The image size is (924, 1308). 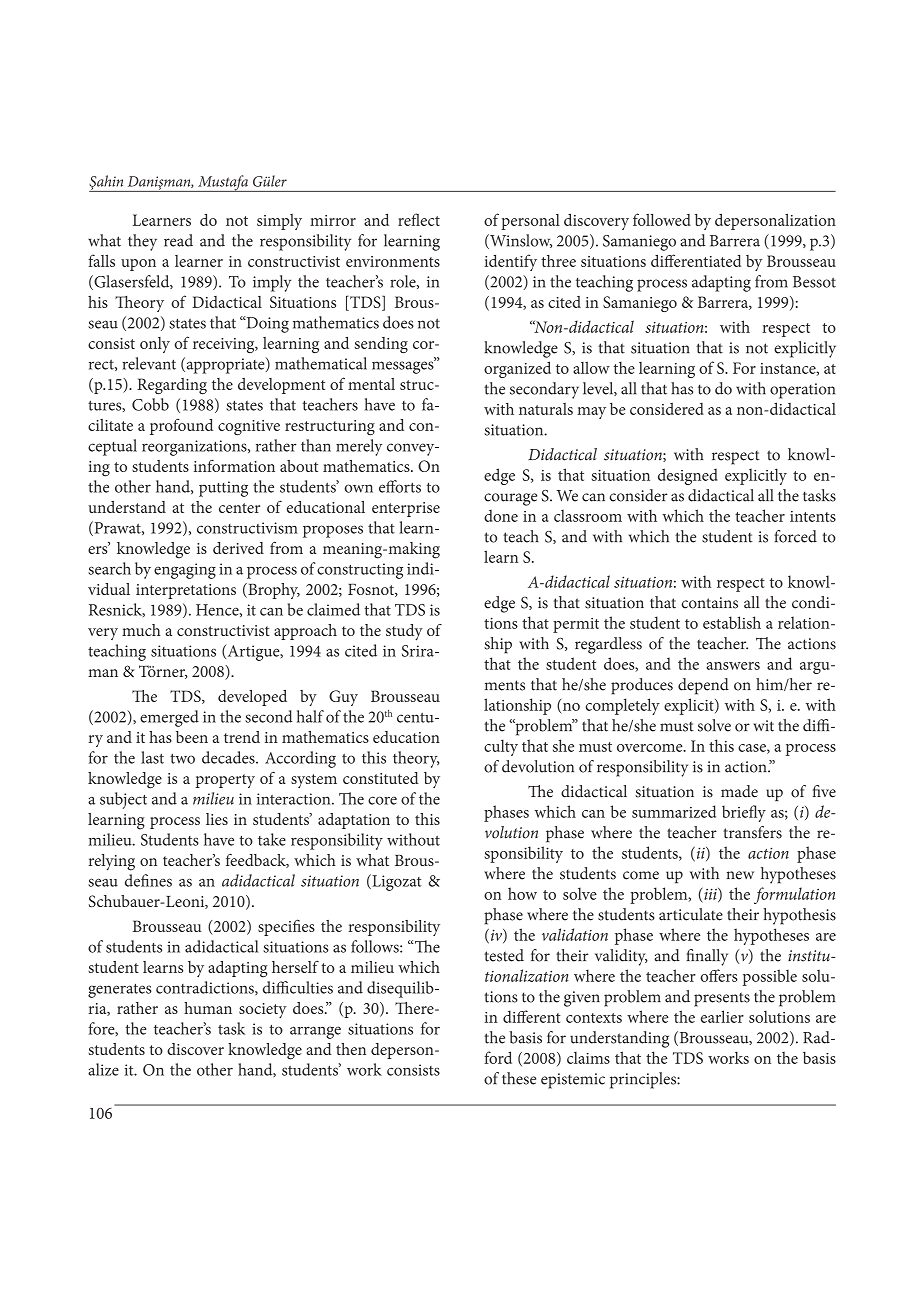 What do you see at coordinates (511, 262) in the screenshot?
I see `identify` at bounding box center [511, 262].
